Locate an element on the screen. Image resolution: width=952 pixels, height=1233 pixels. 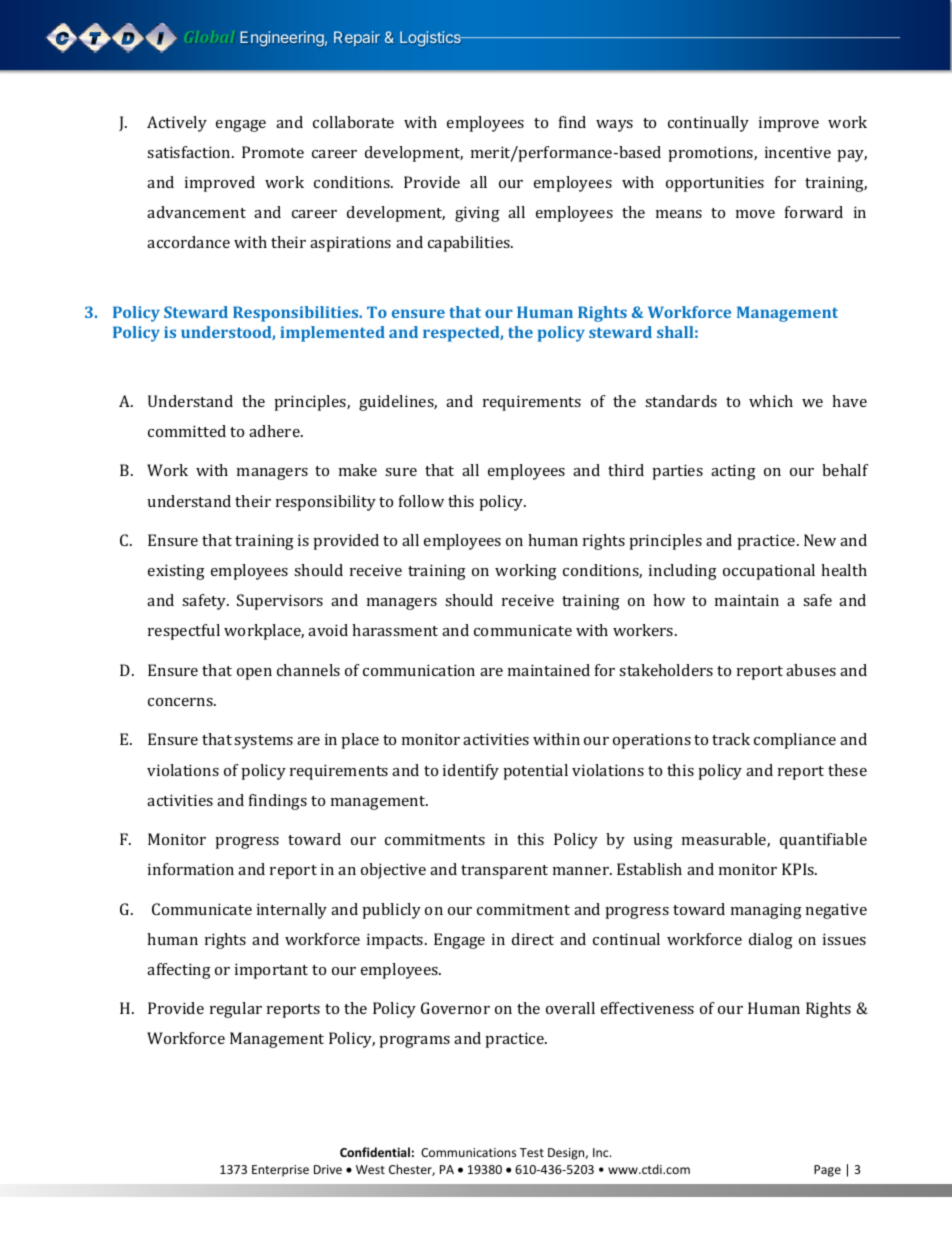
Promote is located at coordinates (273, 152).
